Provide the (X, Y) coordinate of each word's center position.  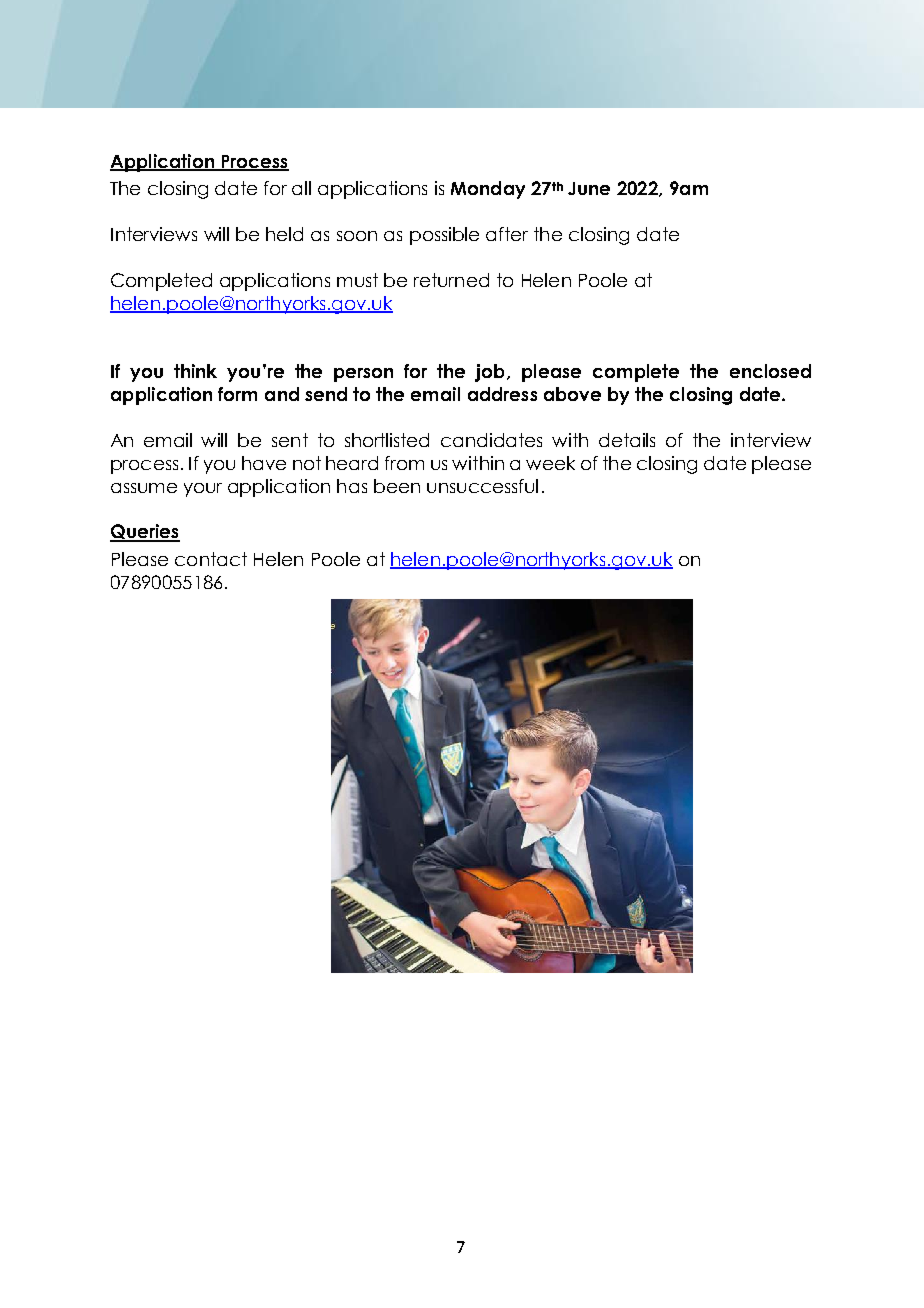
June (589, 188)
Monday (488, 190)
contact (211, 559)
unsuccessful (482, 486)
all (301, 188)
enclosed (770, 371)
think (195, 371)
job (489, 373)
